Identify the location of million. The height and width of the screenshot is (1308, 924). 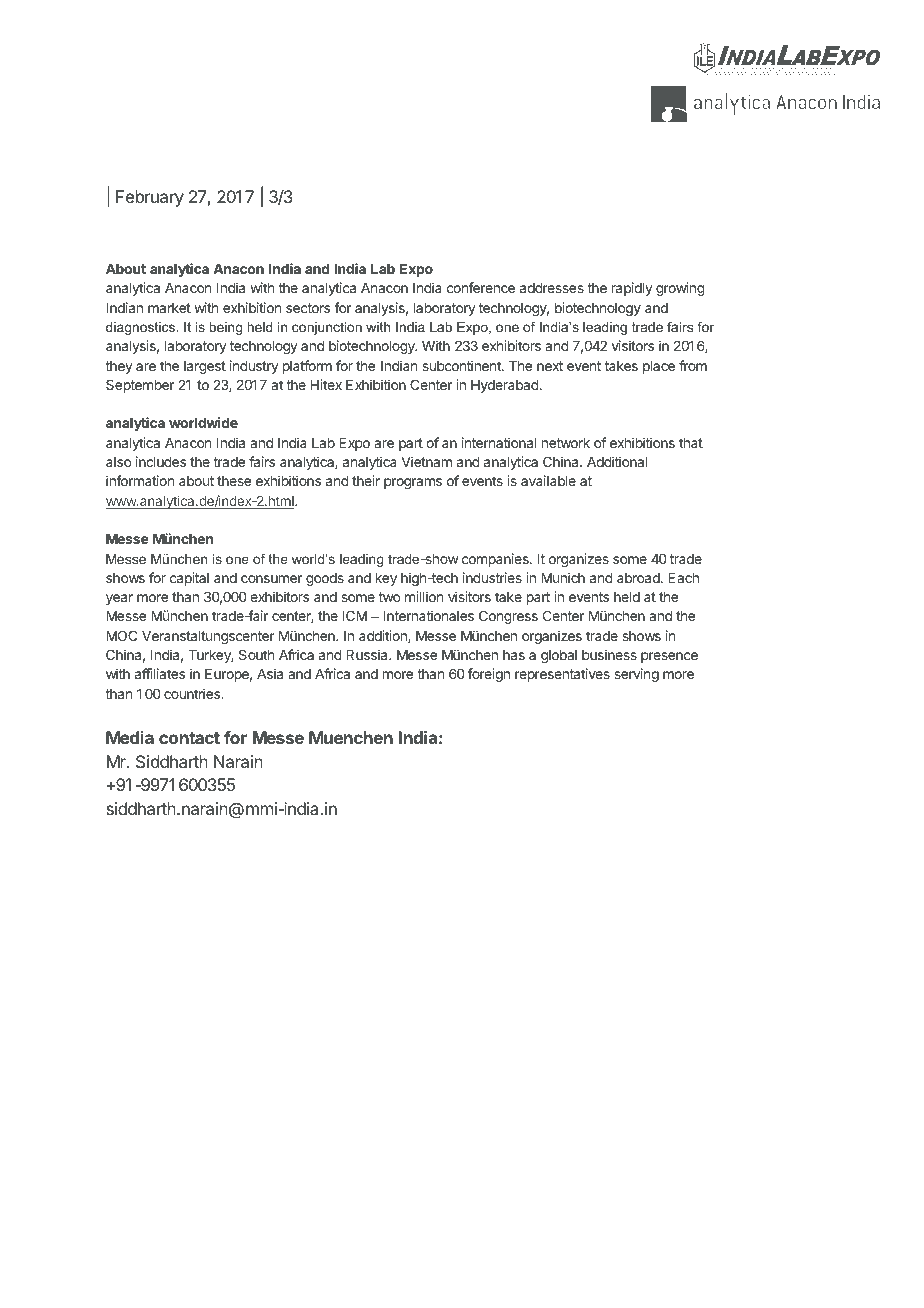
(424, 596).
